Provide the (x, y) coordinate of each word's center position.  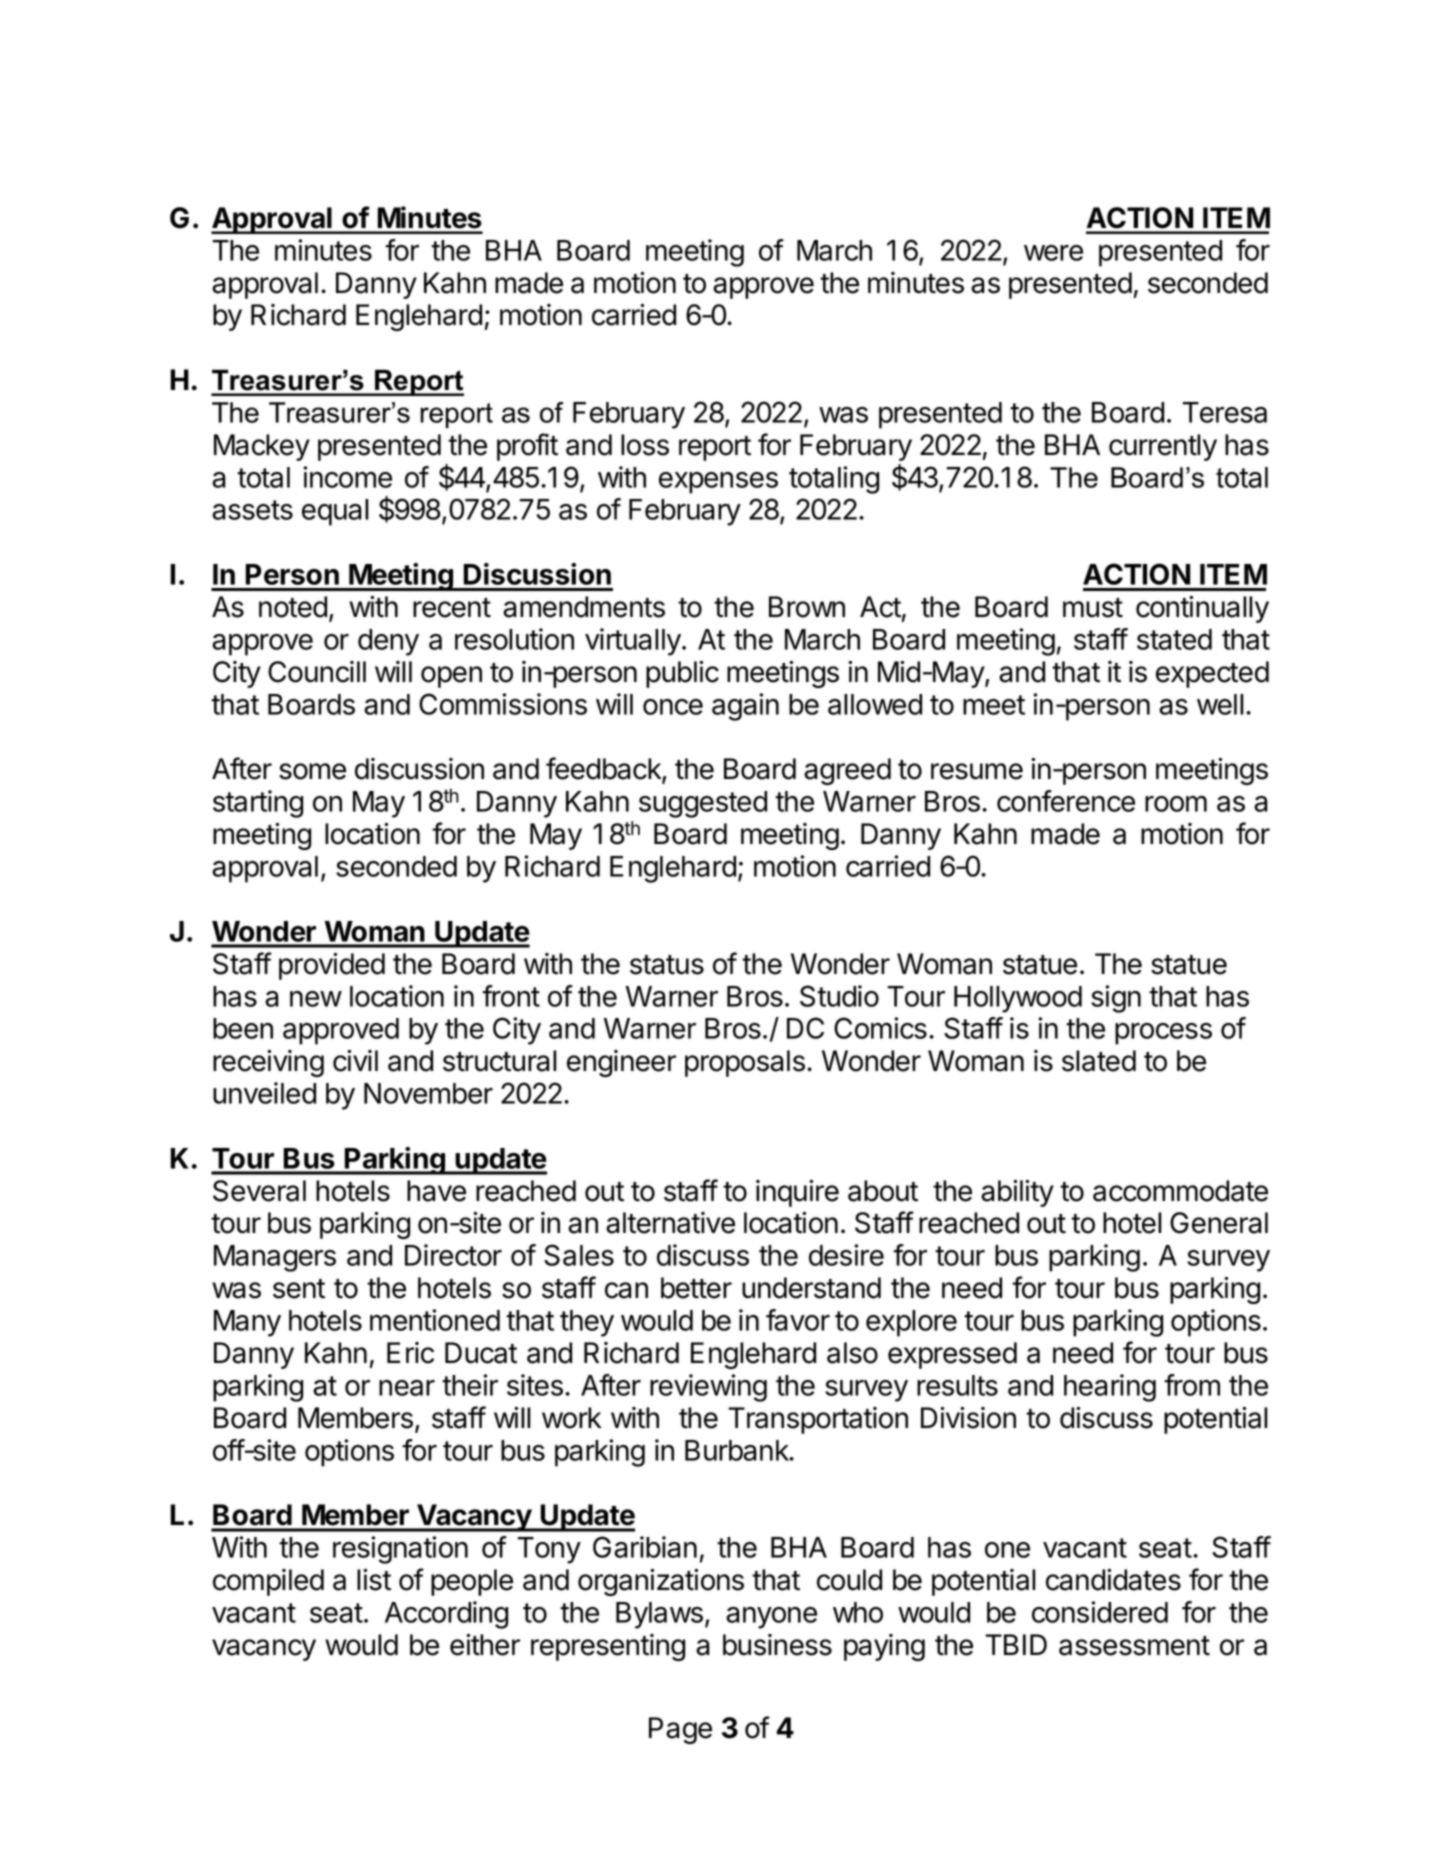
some (312, 771)
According (446, 1615)
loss (645, 445)
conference (1066, 801)
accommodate (1180, 1191)
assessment (1134, 1646)
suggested (703, 804)
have (436, 1191)
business (777, 1645)
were (1053, 253)
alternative (670, 1223)
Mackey (262, 447)
